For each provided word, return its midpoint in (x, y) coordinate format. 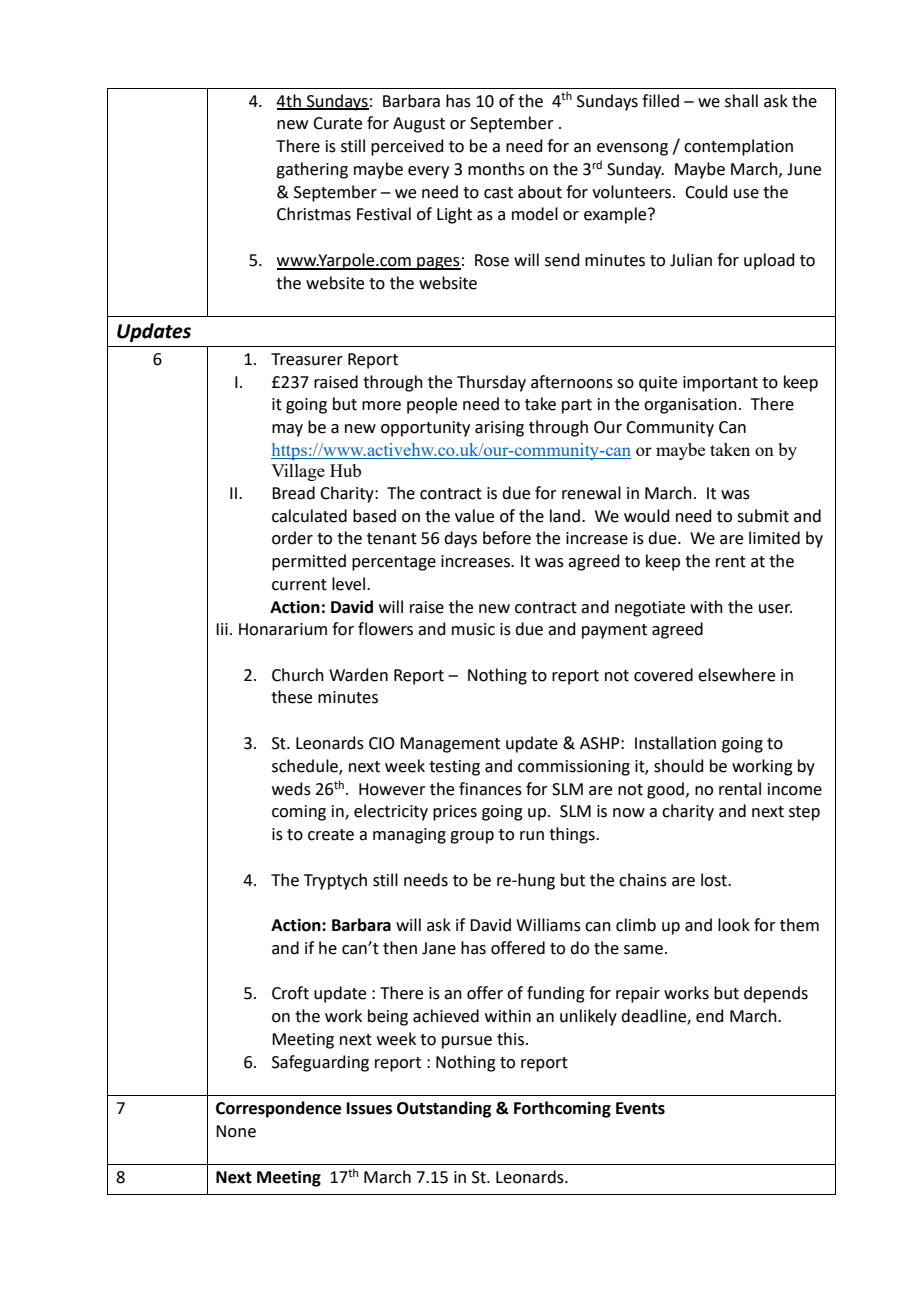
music (473, 629)
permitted (309, 562)
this (510, 1039)
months (496, 169)
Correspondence (278, 1109)
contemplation (738, 147)
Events (640, 1108)
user (775, 609)
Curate (337, 123)
